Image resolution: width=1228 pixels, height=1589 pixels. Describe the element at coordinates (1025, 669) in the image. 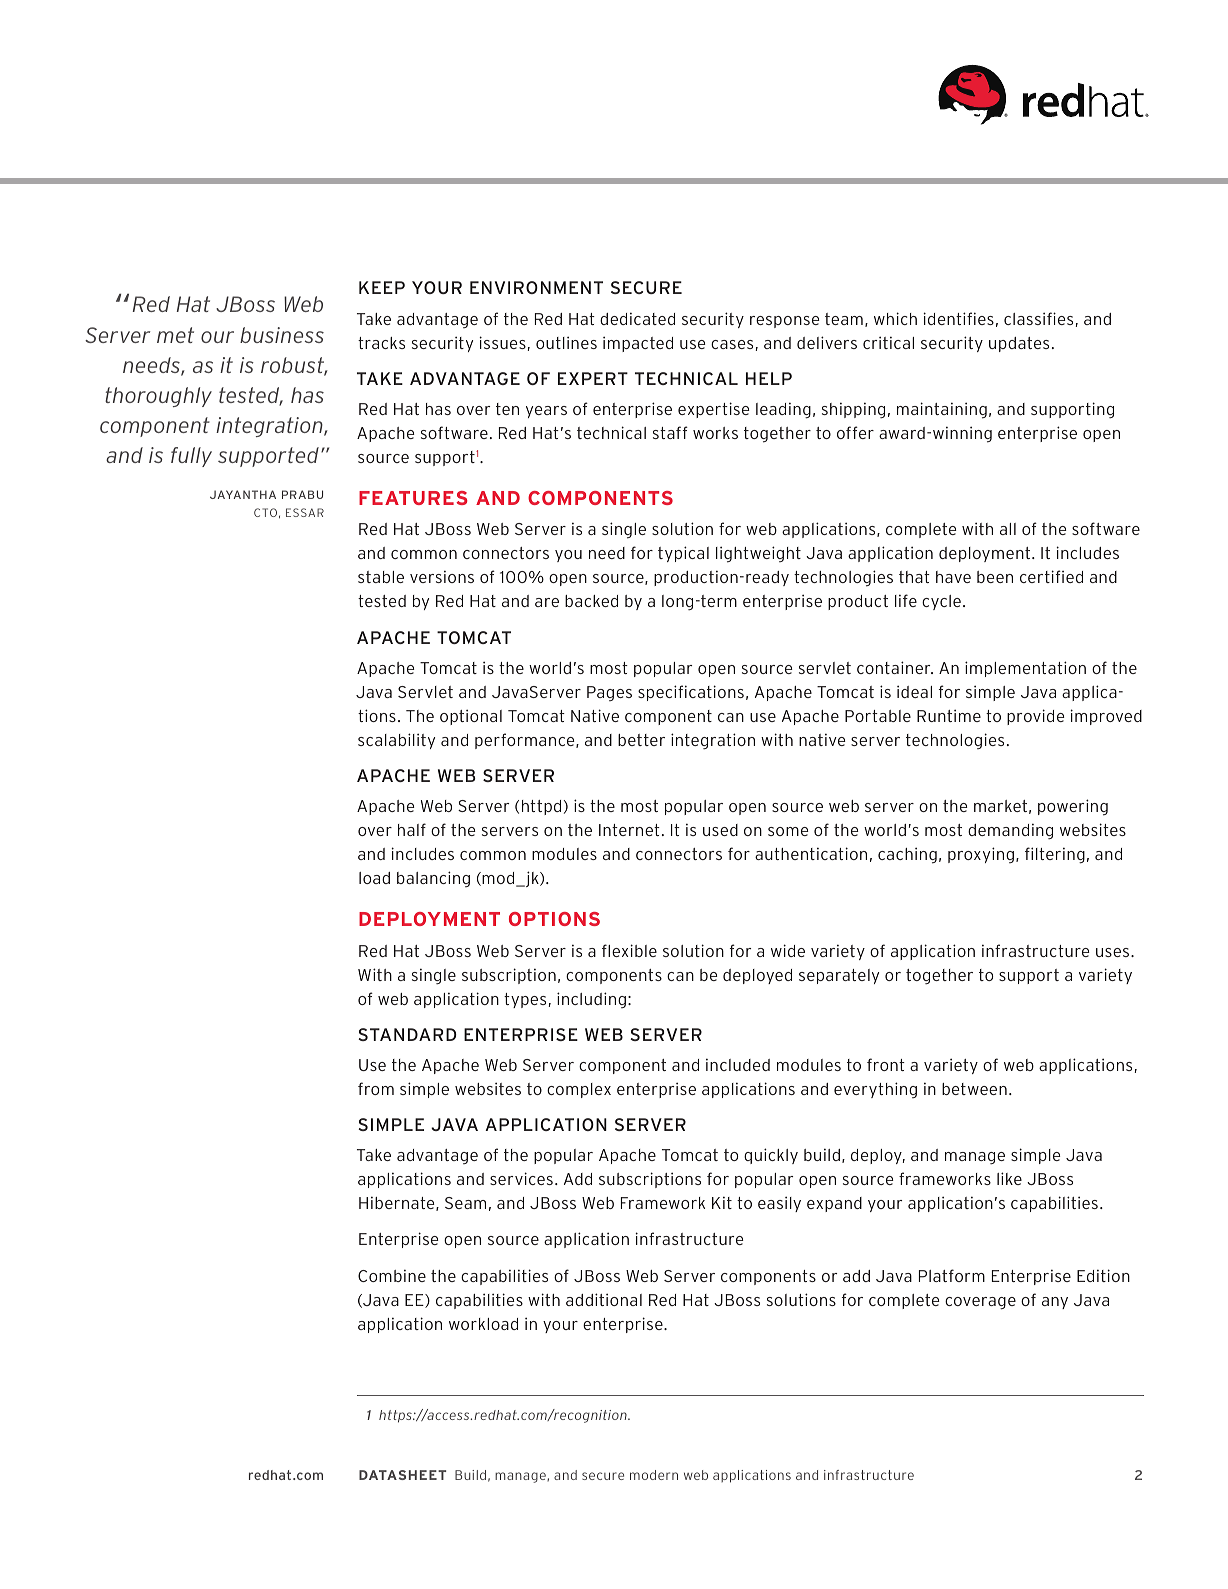

I see `implementation` at that location.
